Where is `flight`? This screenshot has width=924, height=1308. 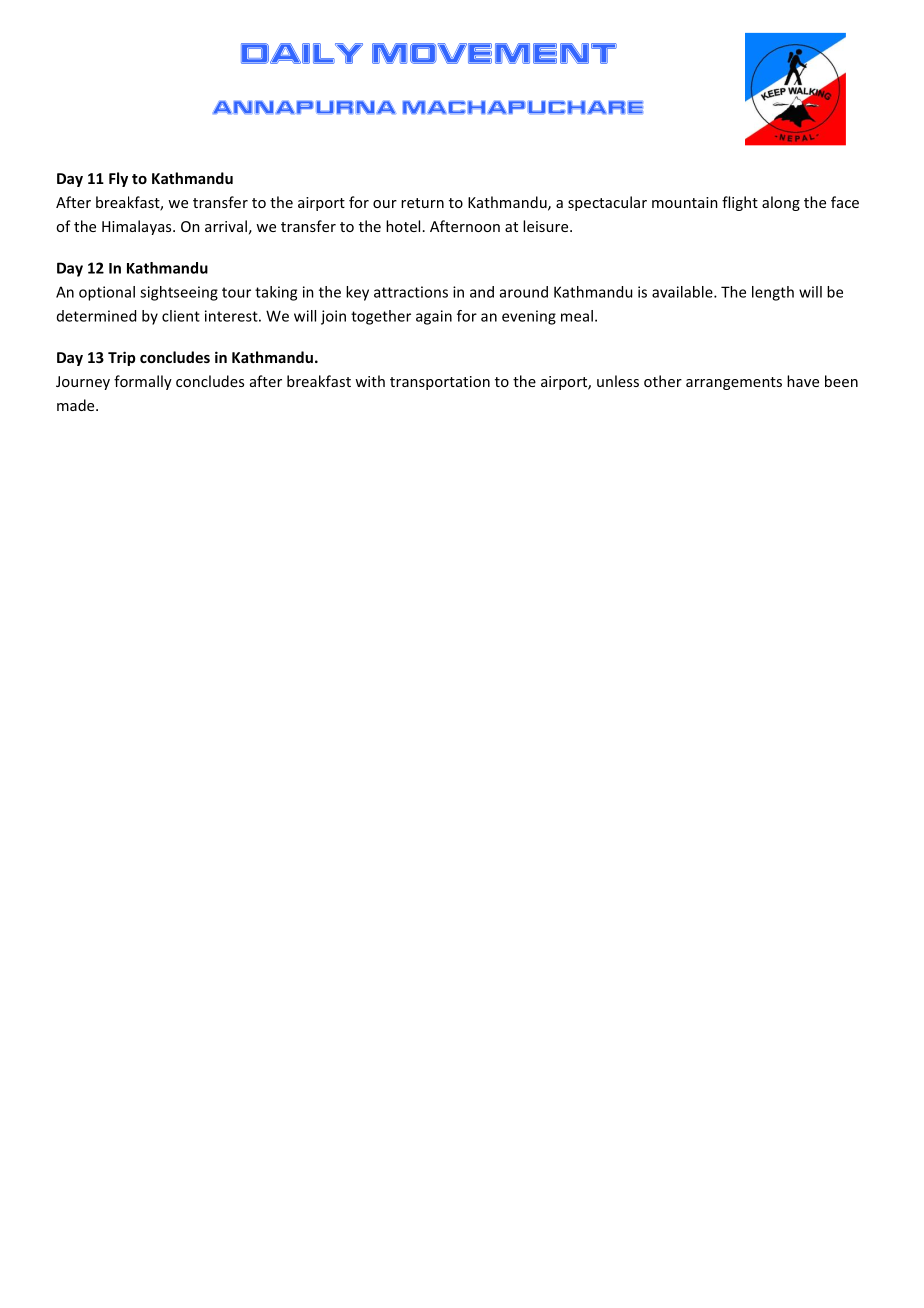 flight is located at coordinates (740, 203).
